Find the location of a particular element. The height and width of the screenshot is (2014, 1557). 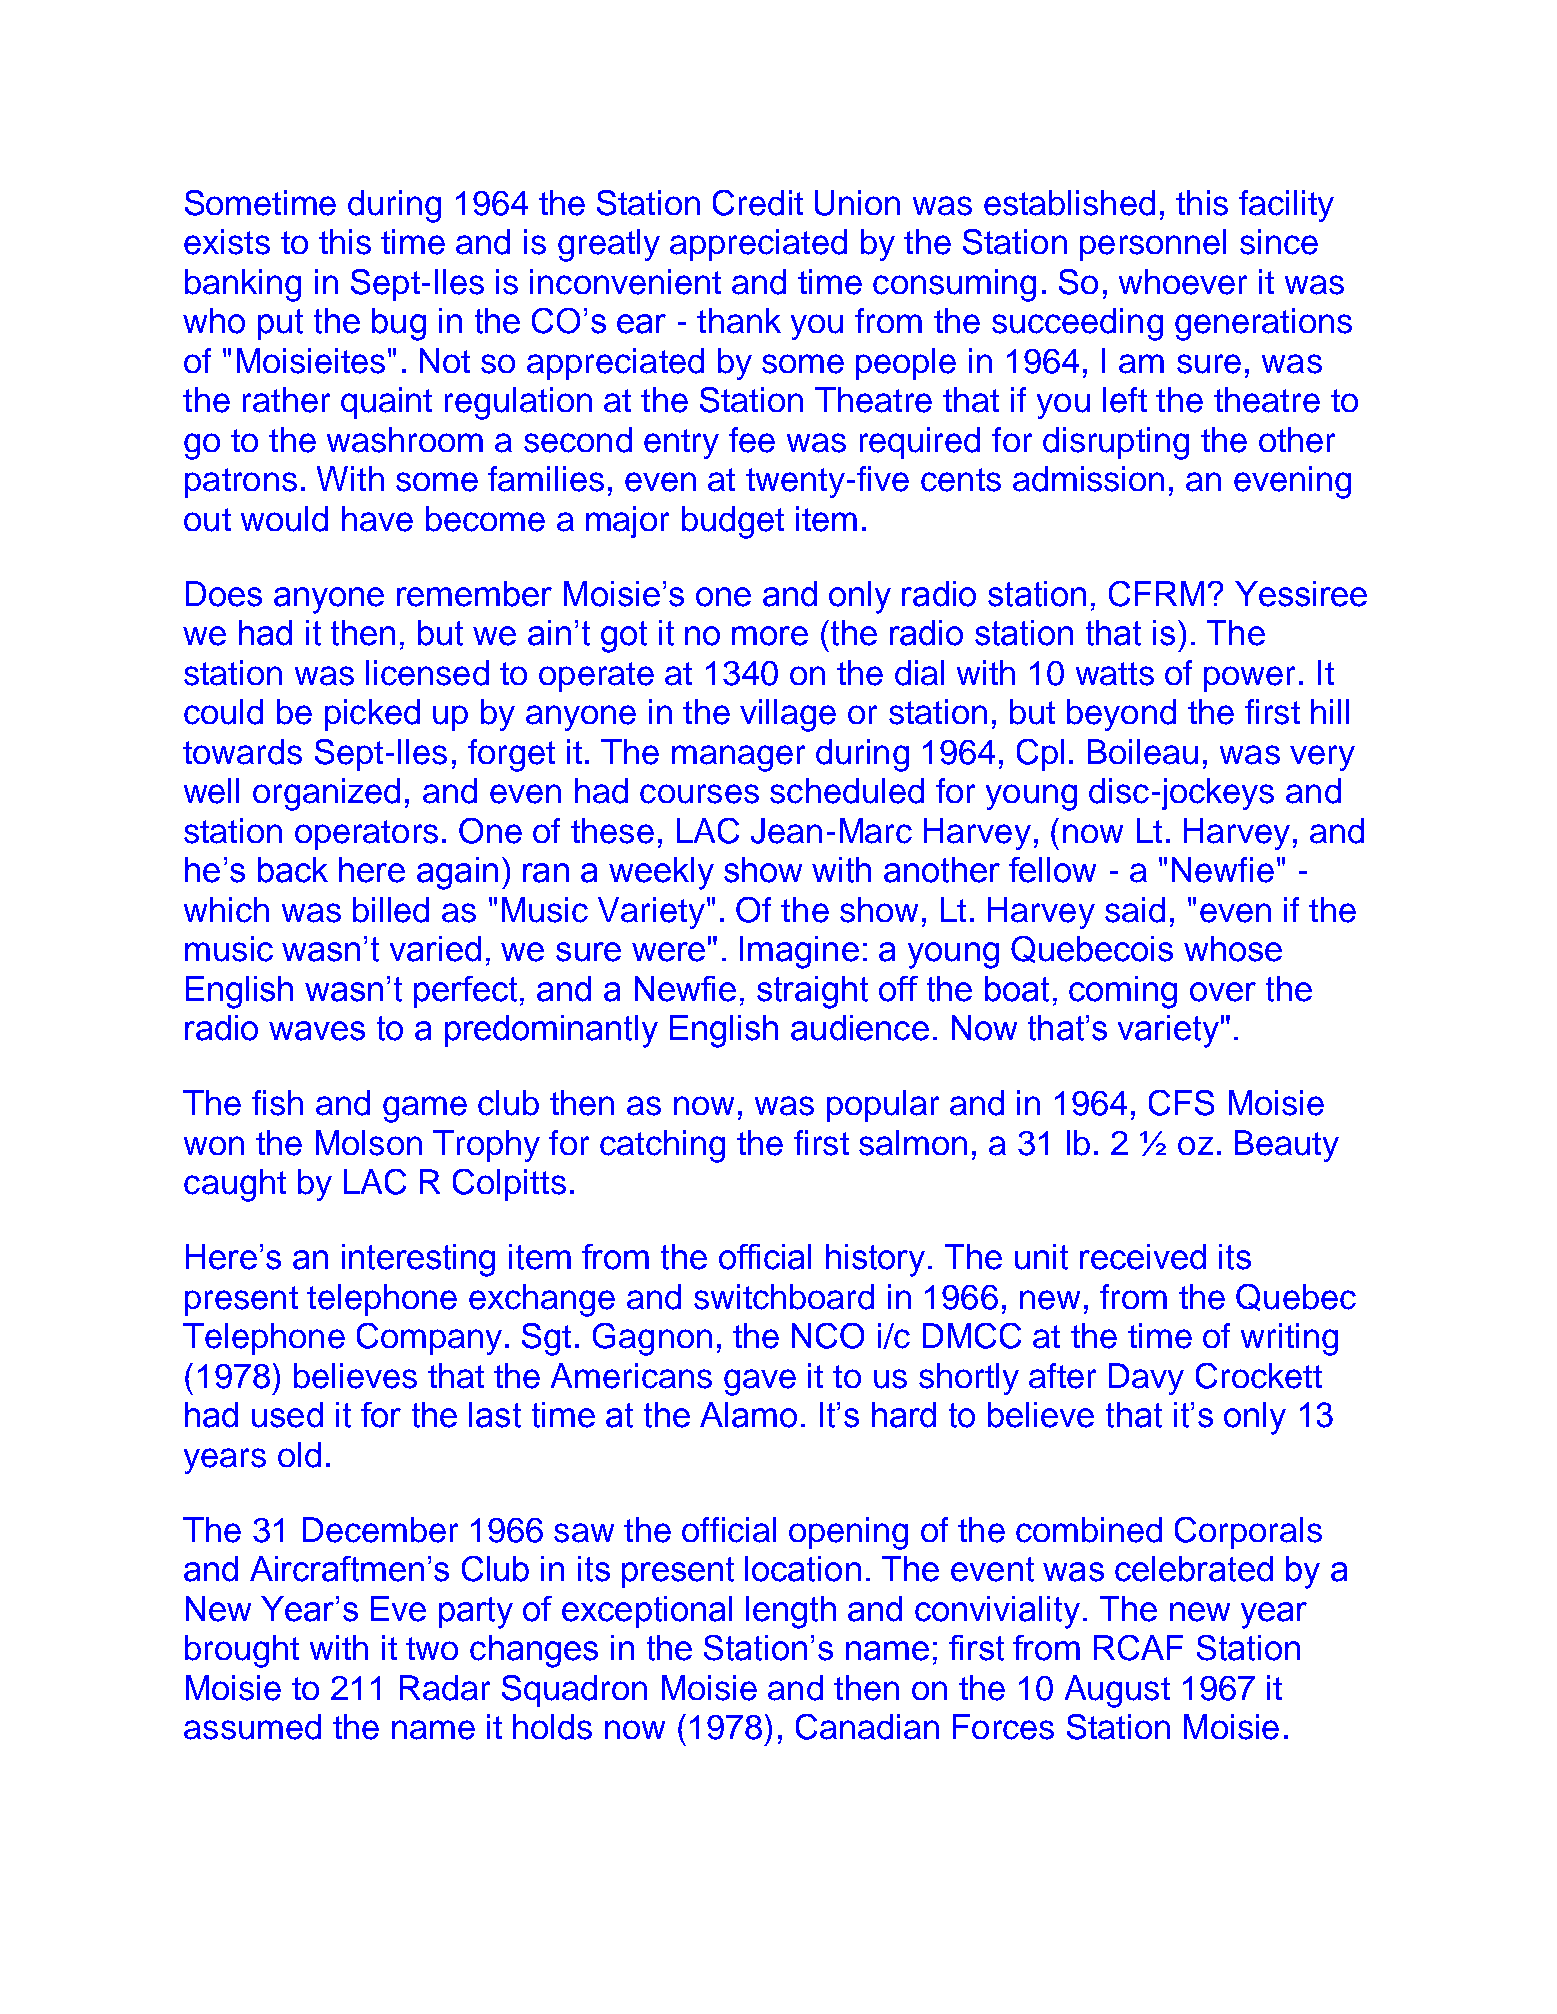

Molson is located at coordinates (369, 1143).
